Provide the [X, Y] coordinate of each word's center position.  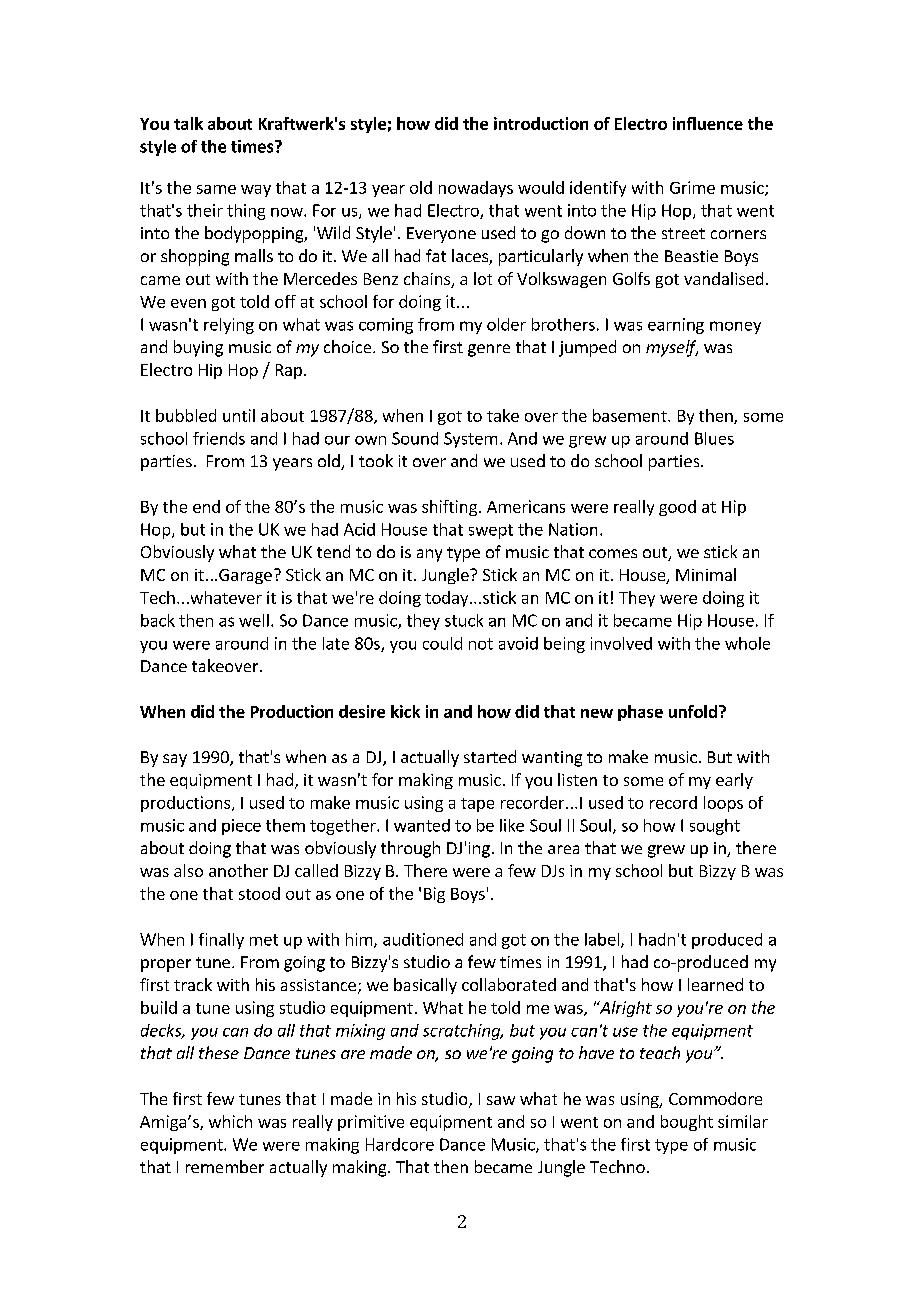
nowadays [476, 189]
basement [631, 415]
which [230, 1121]
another [238, 870]
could [442, 643]
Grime [692, 187]
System [470, 440]
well [254, 620]
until [239, 415]
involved [621, 643]
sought [715, 827]
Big [434, 895]
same [216, 189]
